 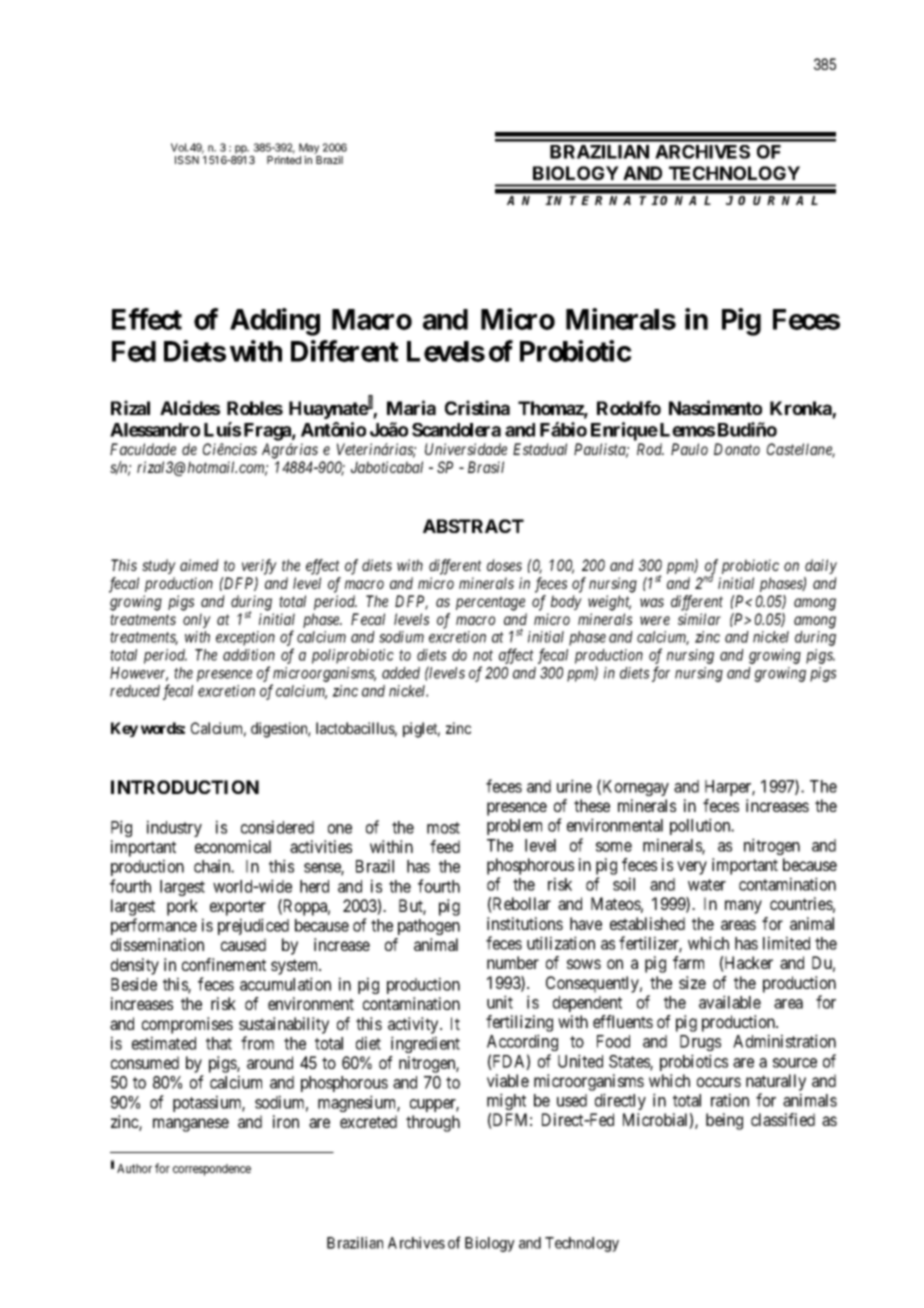 I want to click on Alessandro, so click(x=155, y=430).
